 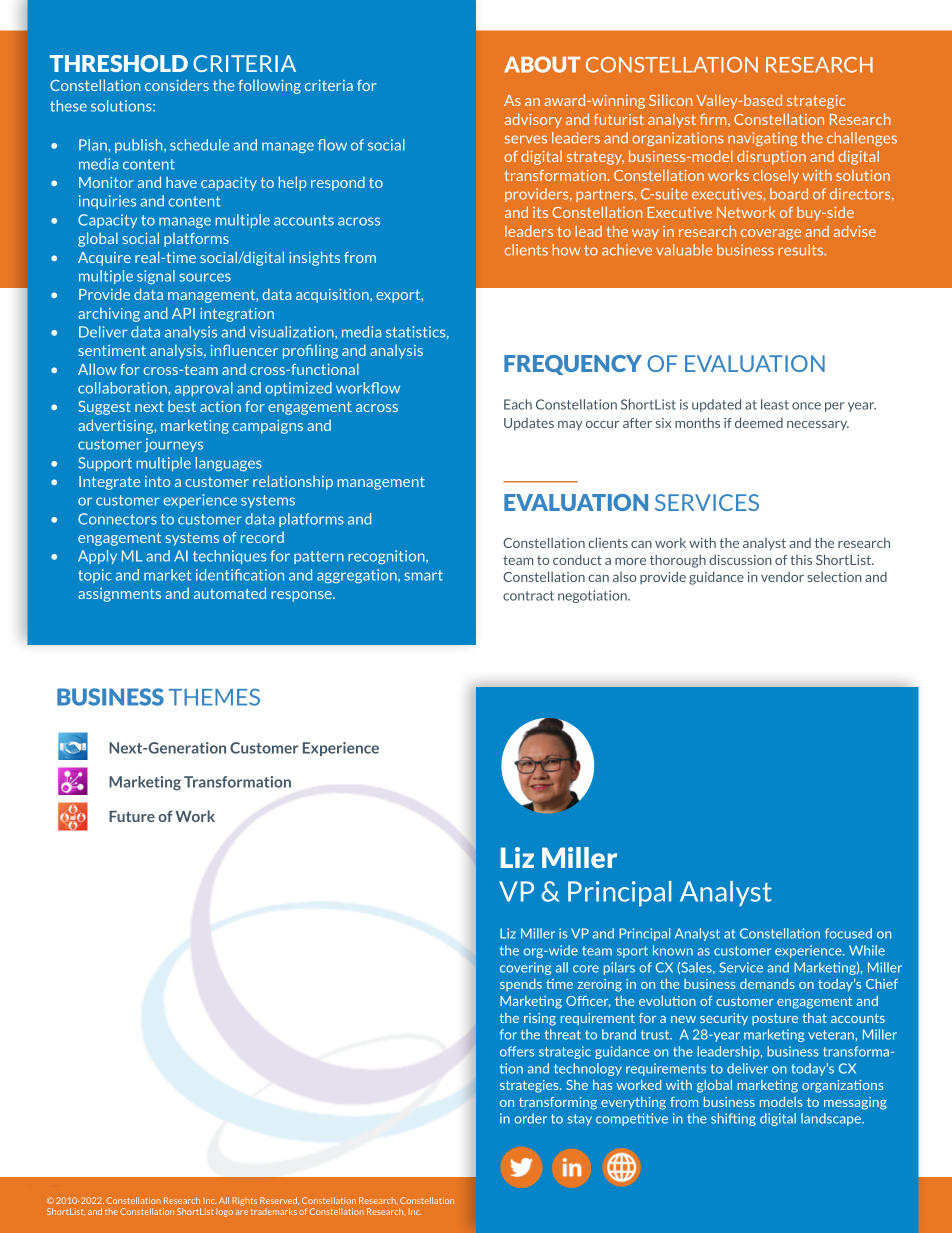 What do you see at coordinates (782, 577) in the screenshot?
I see `vendor` at bounding box center [782, 577].
